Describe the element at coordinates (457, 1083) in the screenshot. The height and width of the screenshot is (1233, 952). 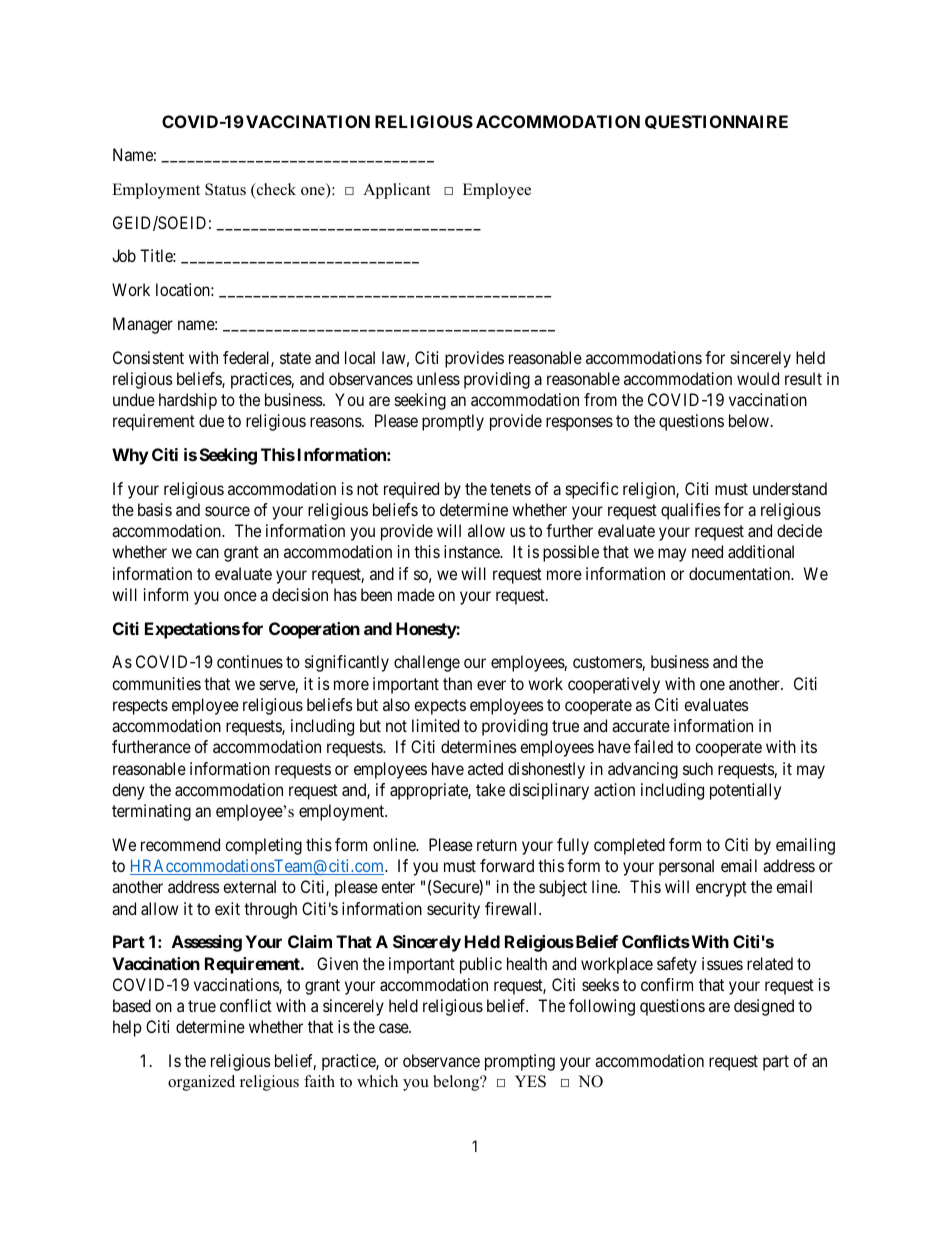
I see `belong` at that location.
